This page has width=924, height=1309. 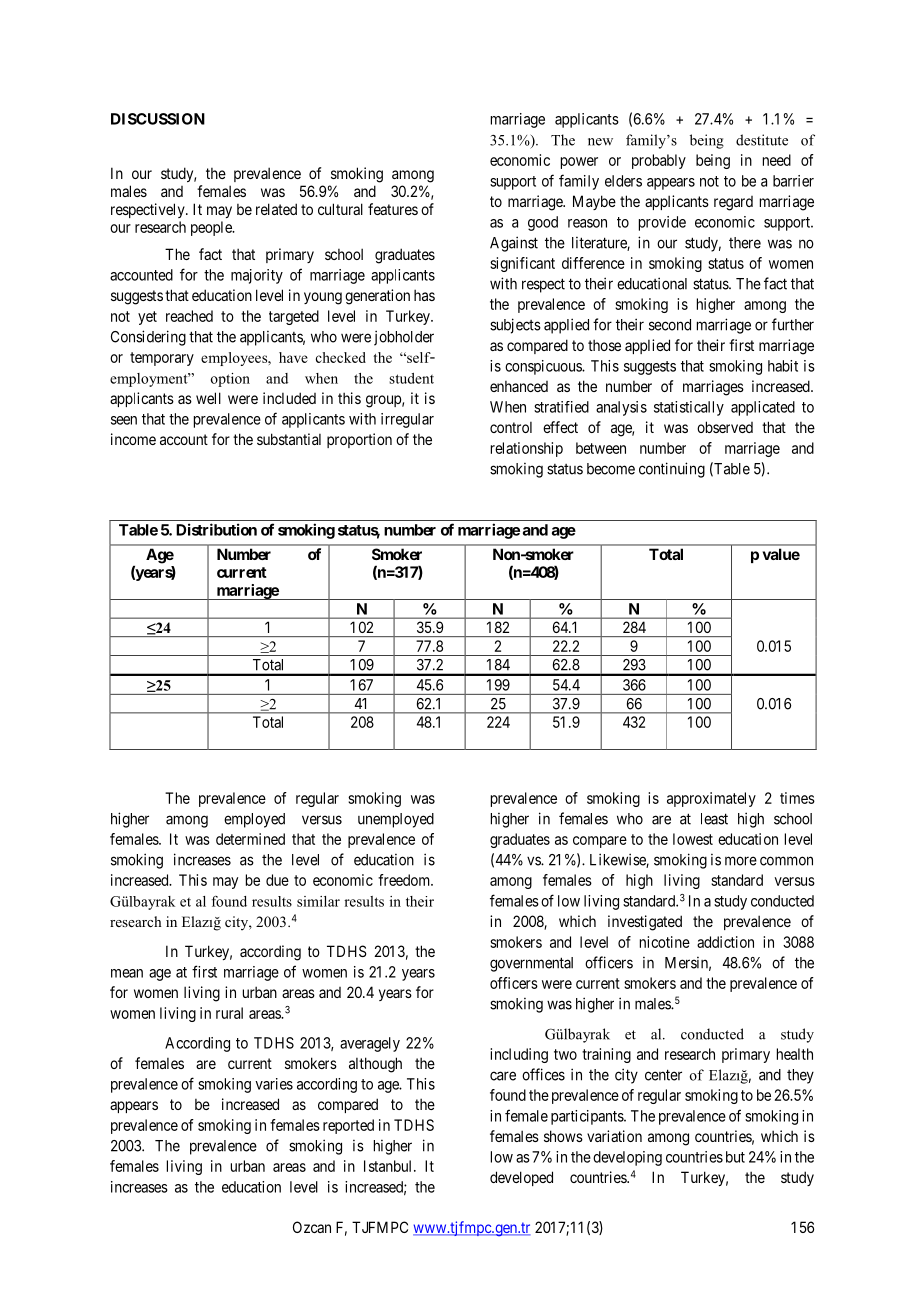 I want to click on developed, so click(x=521, y=1178).
